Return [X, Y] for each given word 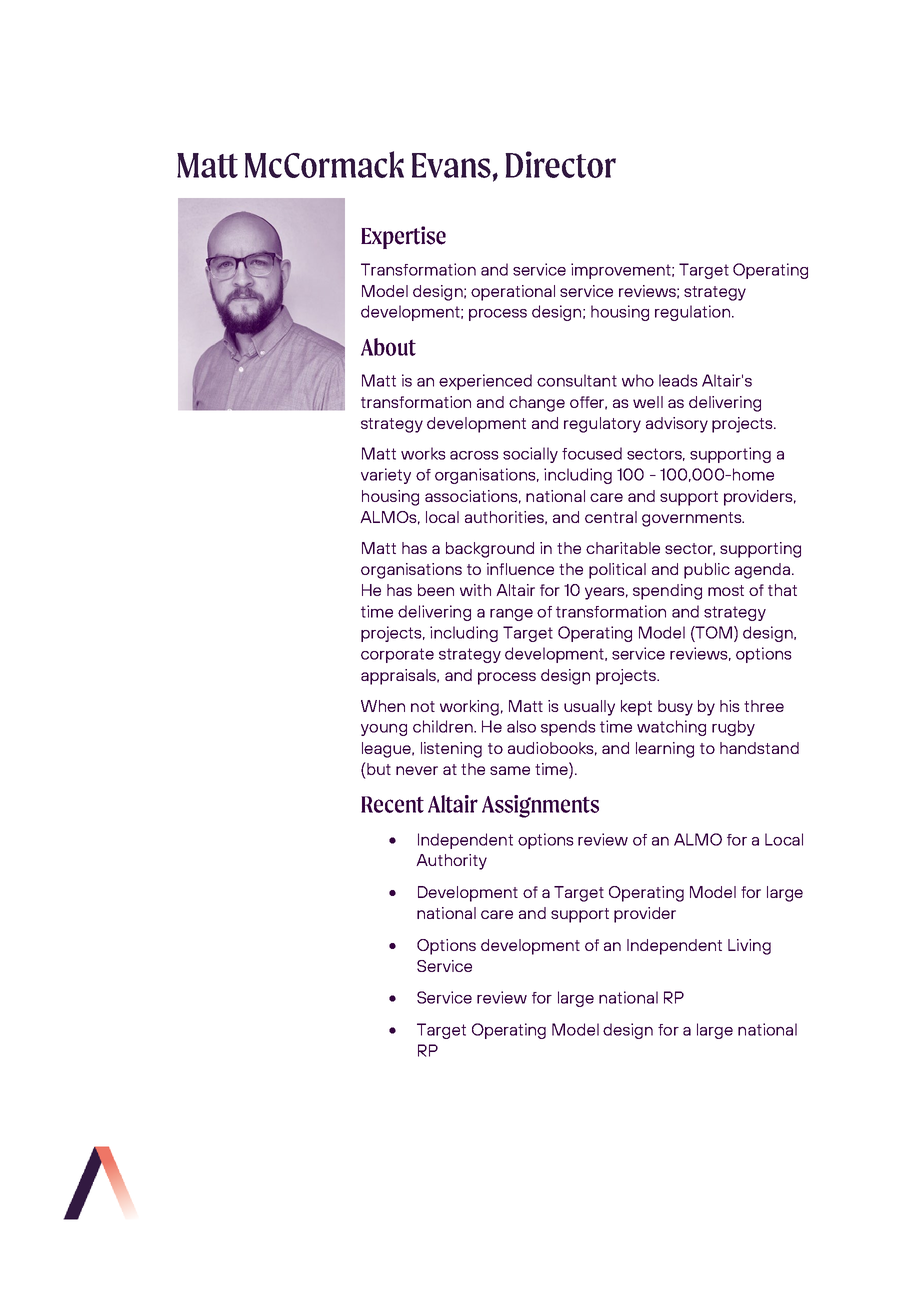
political [617, 571]
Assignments [540, 806]
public [707, 571]
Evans [452, 165]
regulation [692, 313]
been [436, 590]
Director [560, 164]
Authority [451, 862]
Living [749, 947]
